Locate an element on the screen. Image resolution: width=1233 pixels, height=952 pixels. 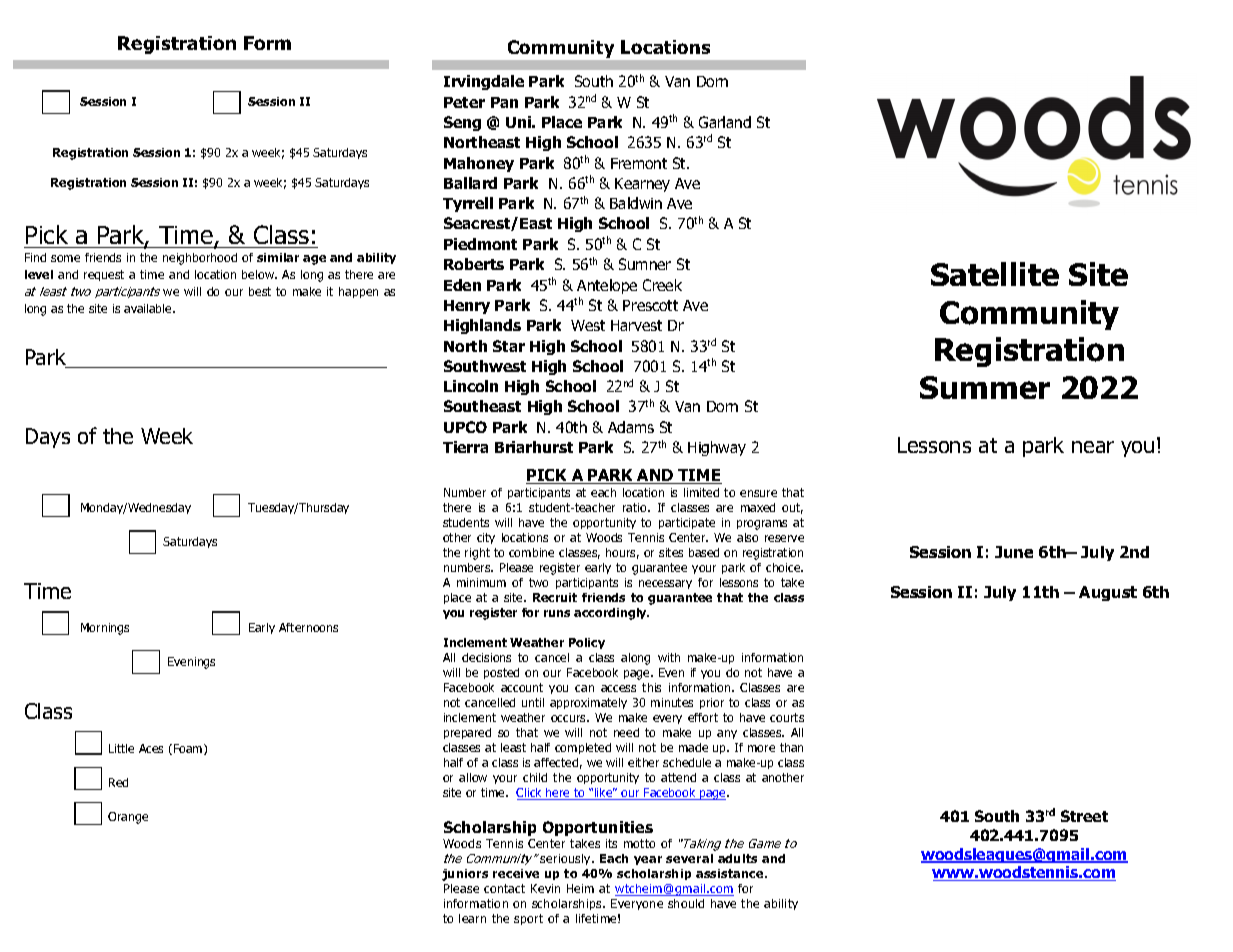
Street is located at coordinates (1084, 816).
